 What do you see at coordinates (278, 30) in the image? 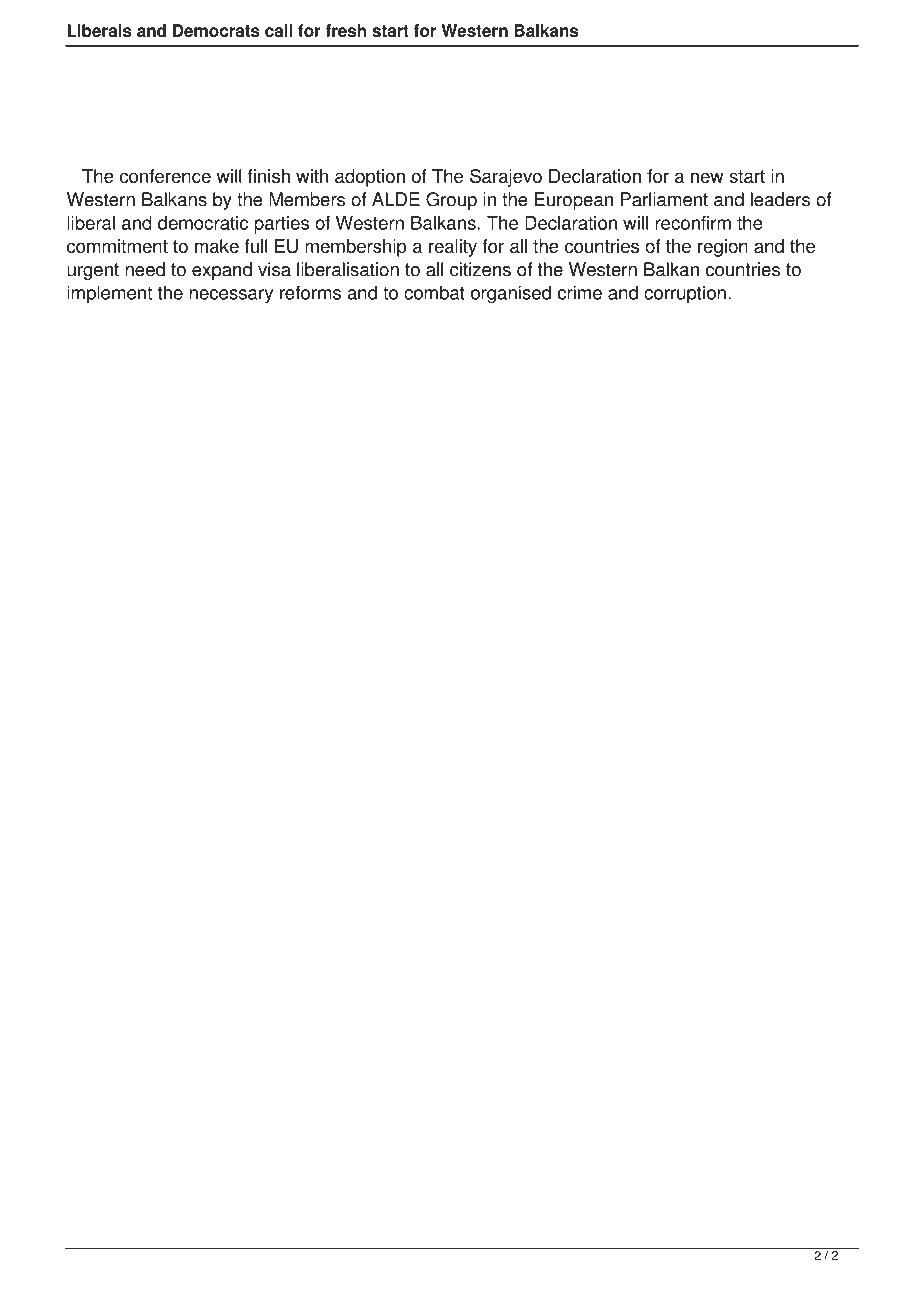
I see `call` at bounding box center [278, 30].
